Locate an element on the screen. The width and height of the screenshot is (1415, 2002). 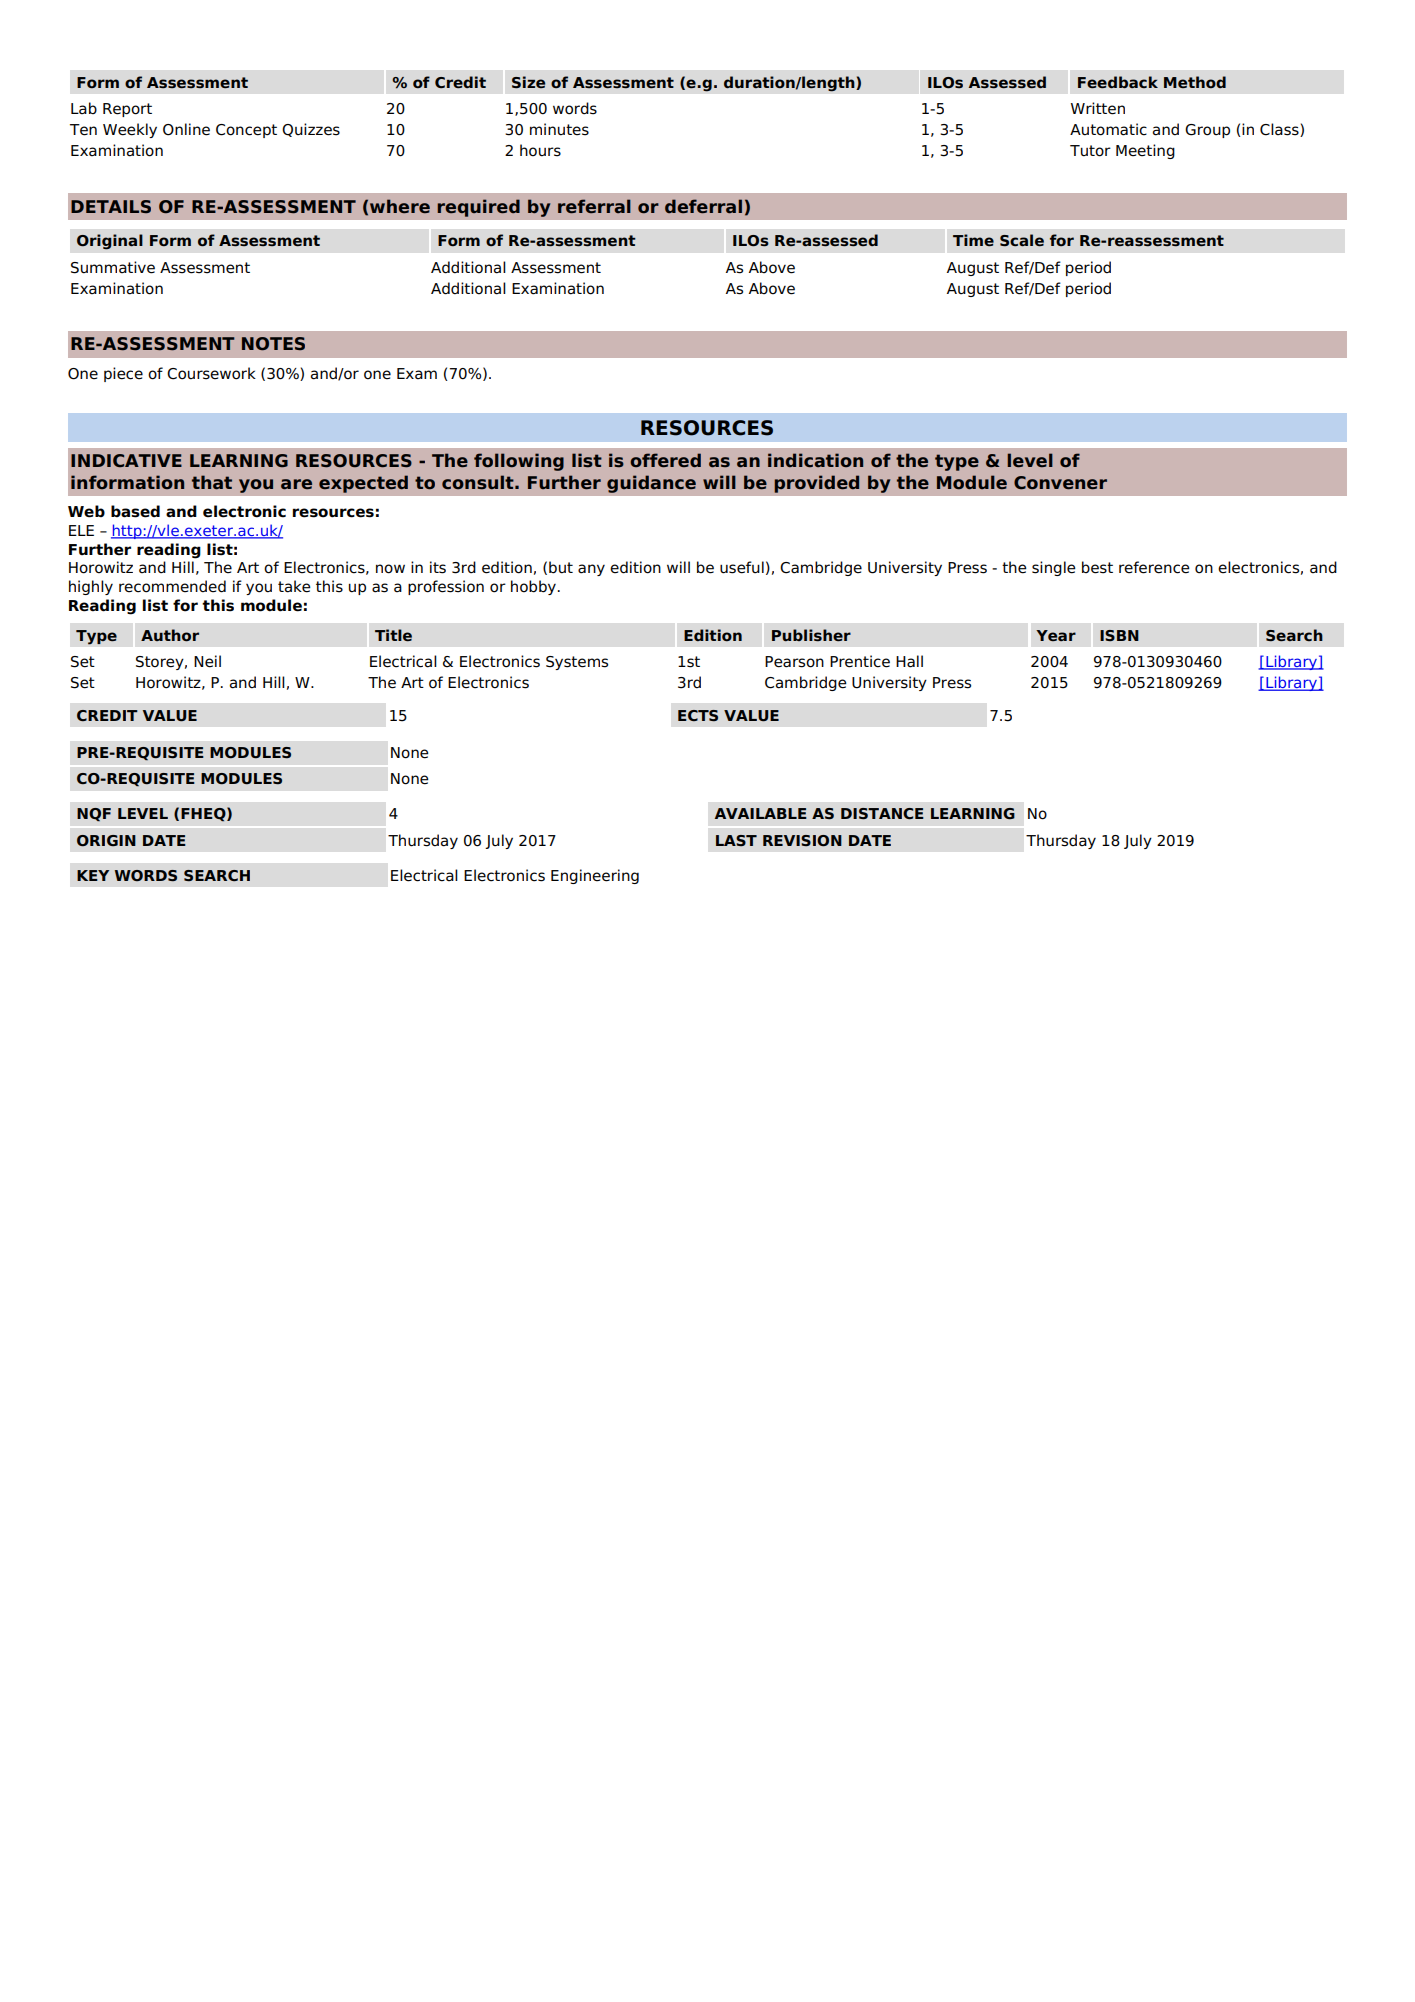
reference is located at coordinates (1154, 567).
